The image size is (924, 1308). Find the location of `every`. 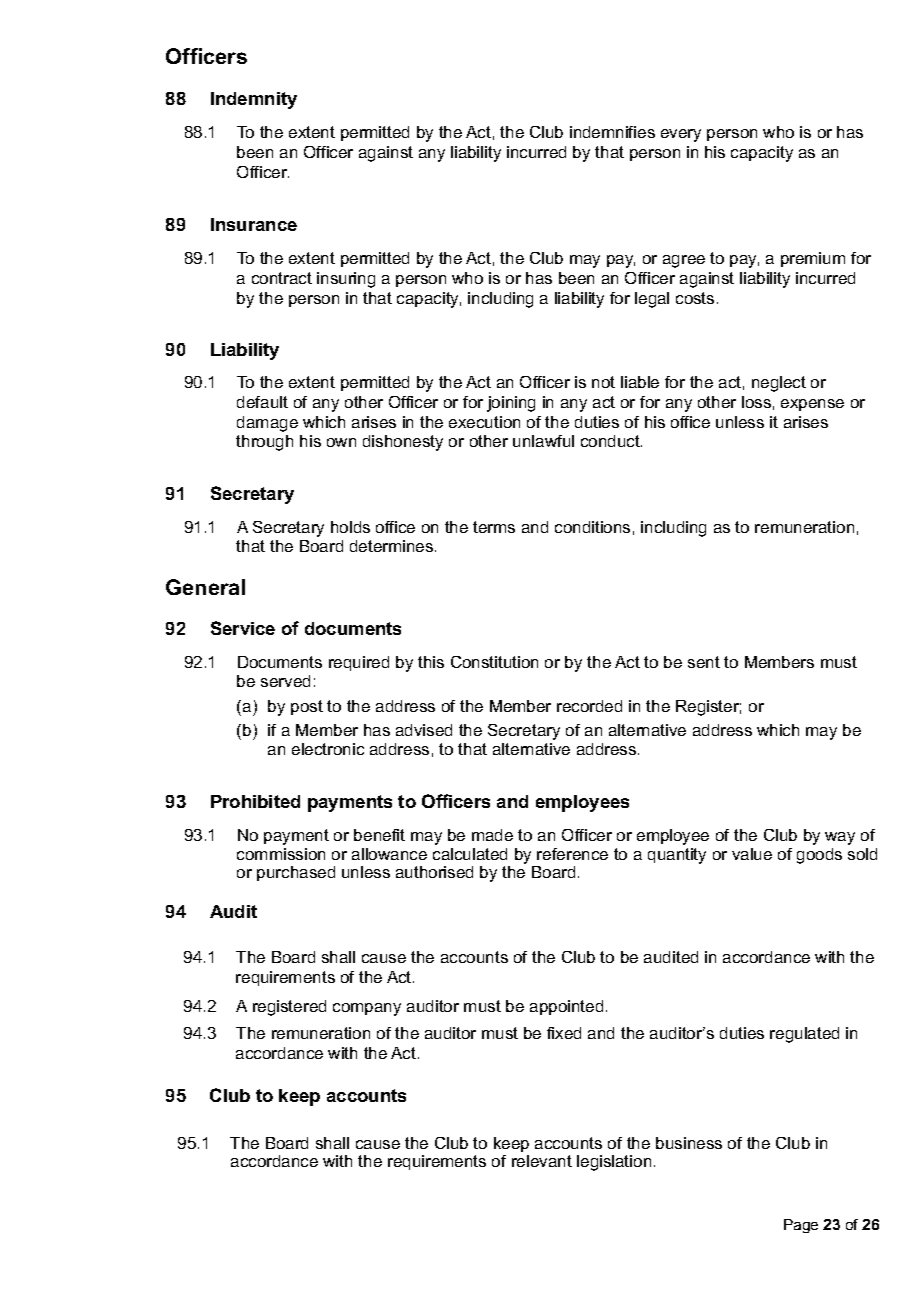

every is located at coordinates (681, 135).
